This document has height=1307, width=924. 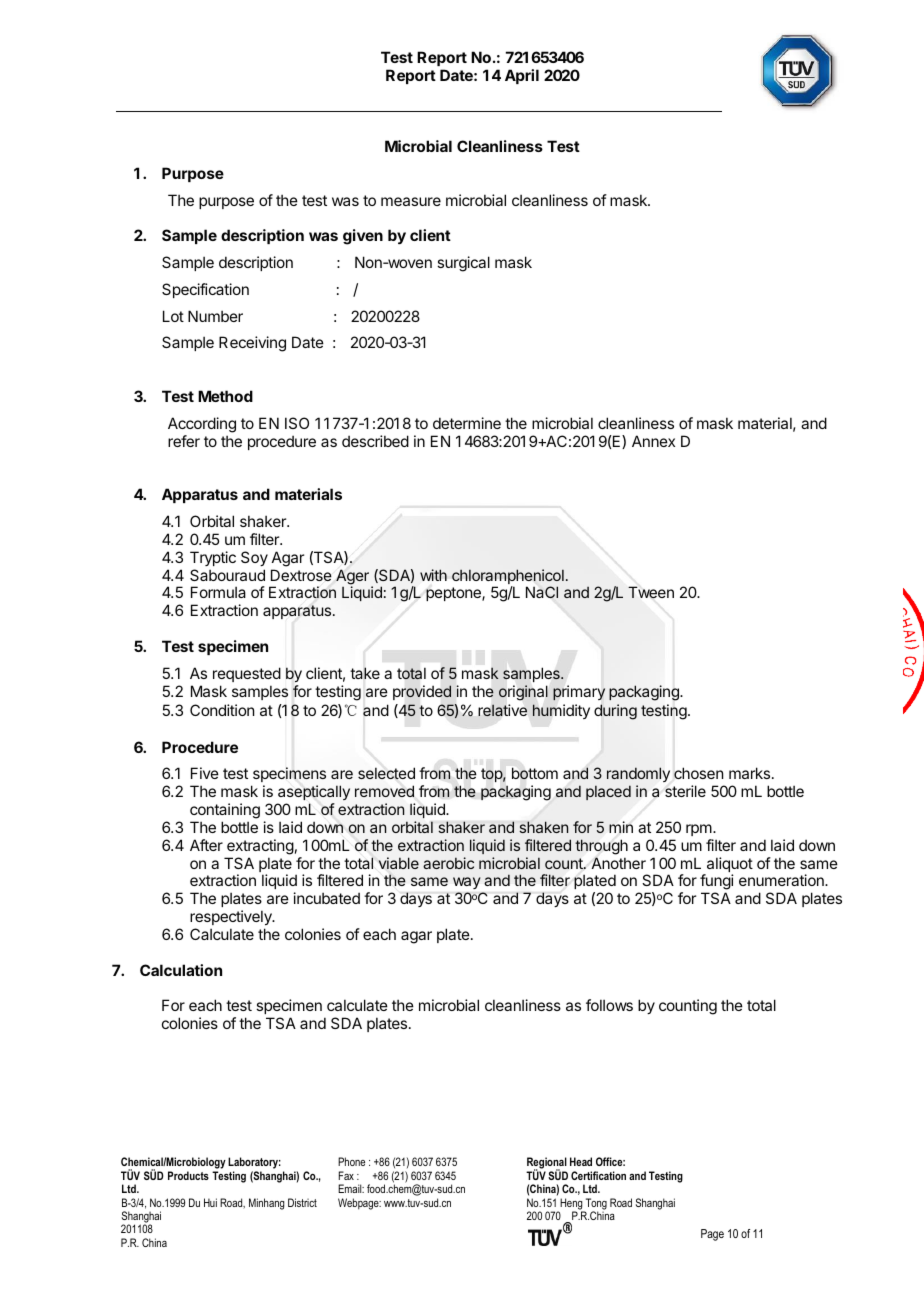 What do you see at coordinates (653, 441) in the document?
I see `Annex` at bounding box center [653, 441].
